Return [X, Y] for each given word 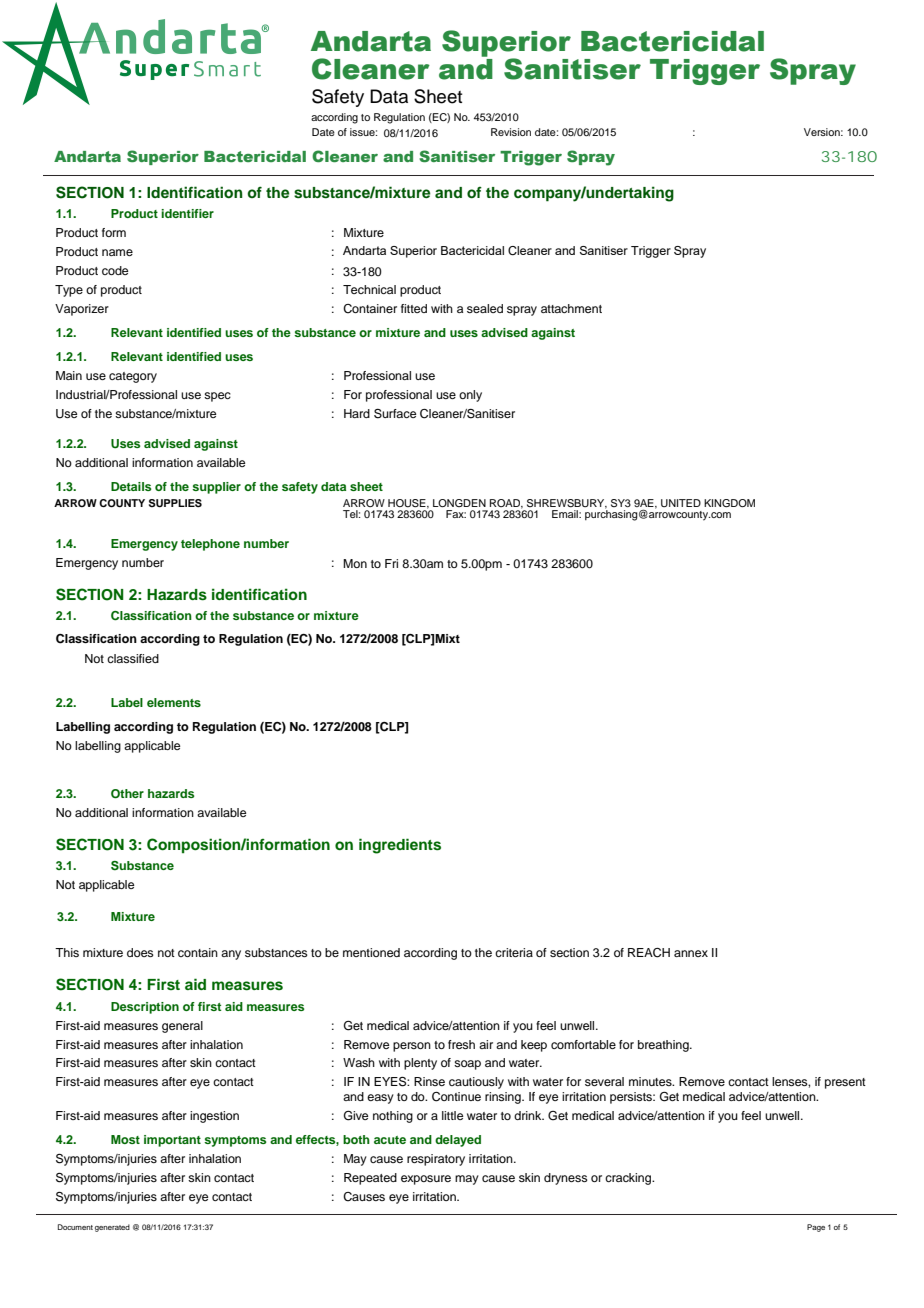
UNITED [681, 503]
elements [174, 702]
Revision [511, 132]
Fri [391, 563]
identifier [187, 213]
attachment [571, 308]
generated [112, 1228]
